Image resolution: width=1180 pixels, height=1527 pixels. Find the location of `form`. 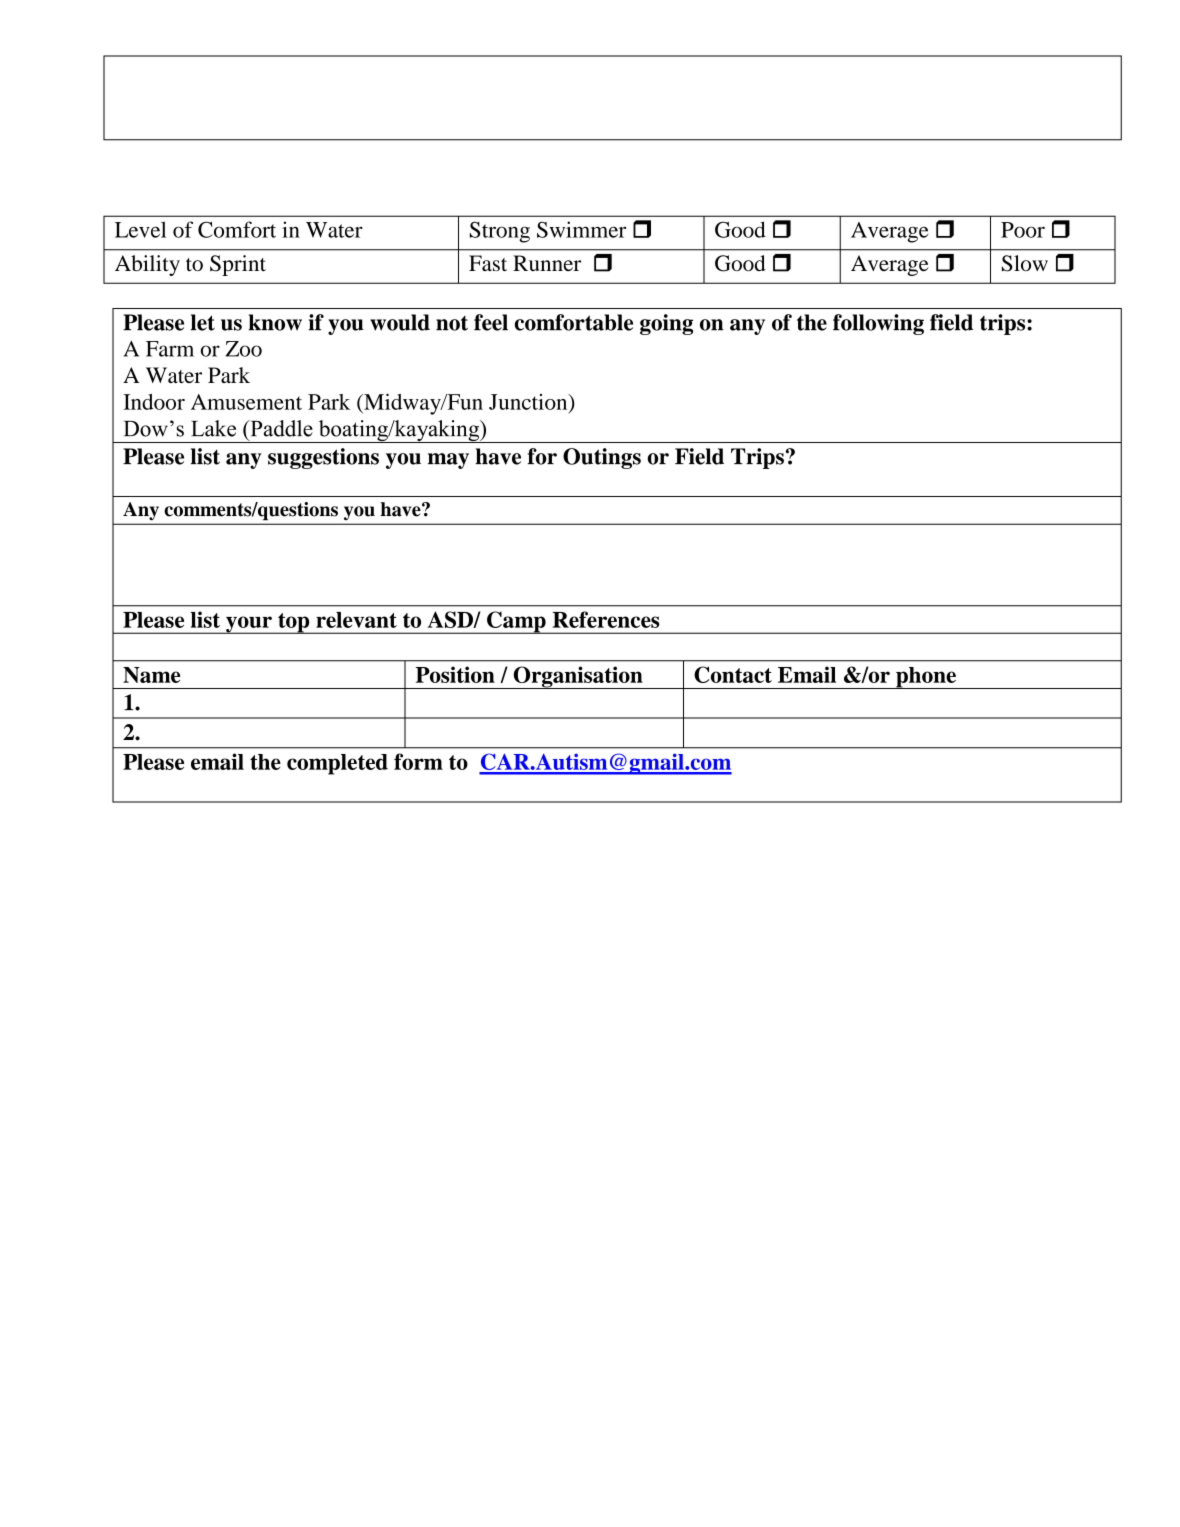

form is located at coordinates (418, 761).
